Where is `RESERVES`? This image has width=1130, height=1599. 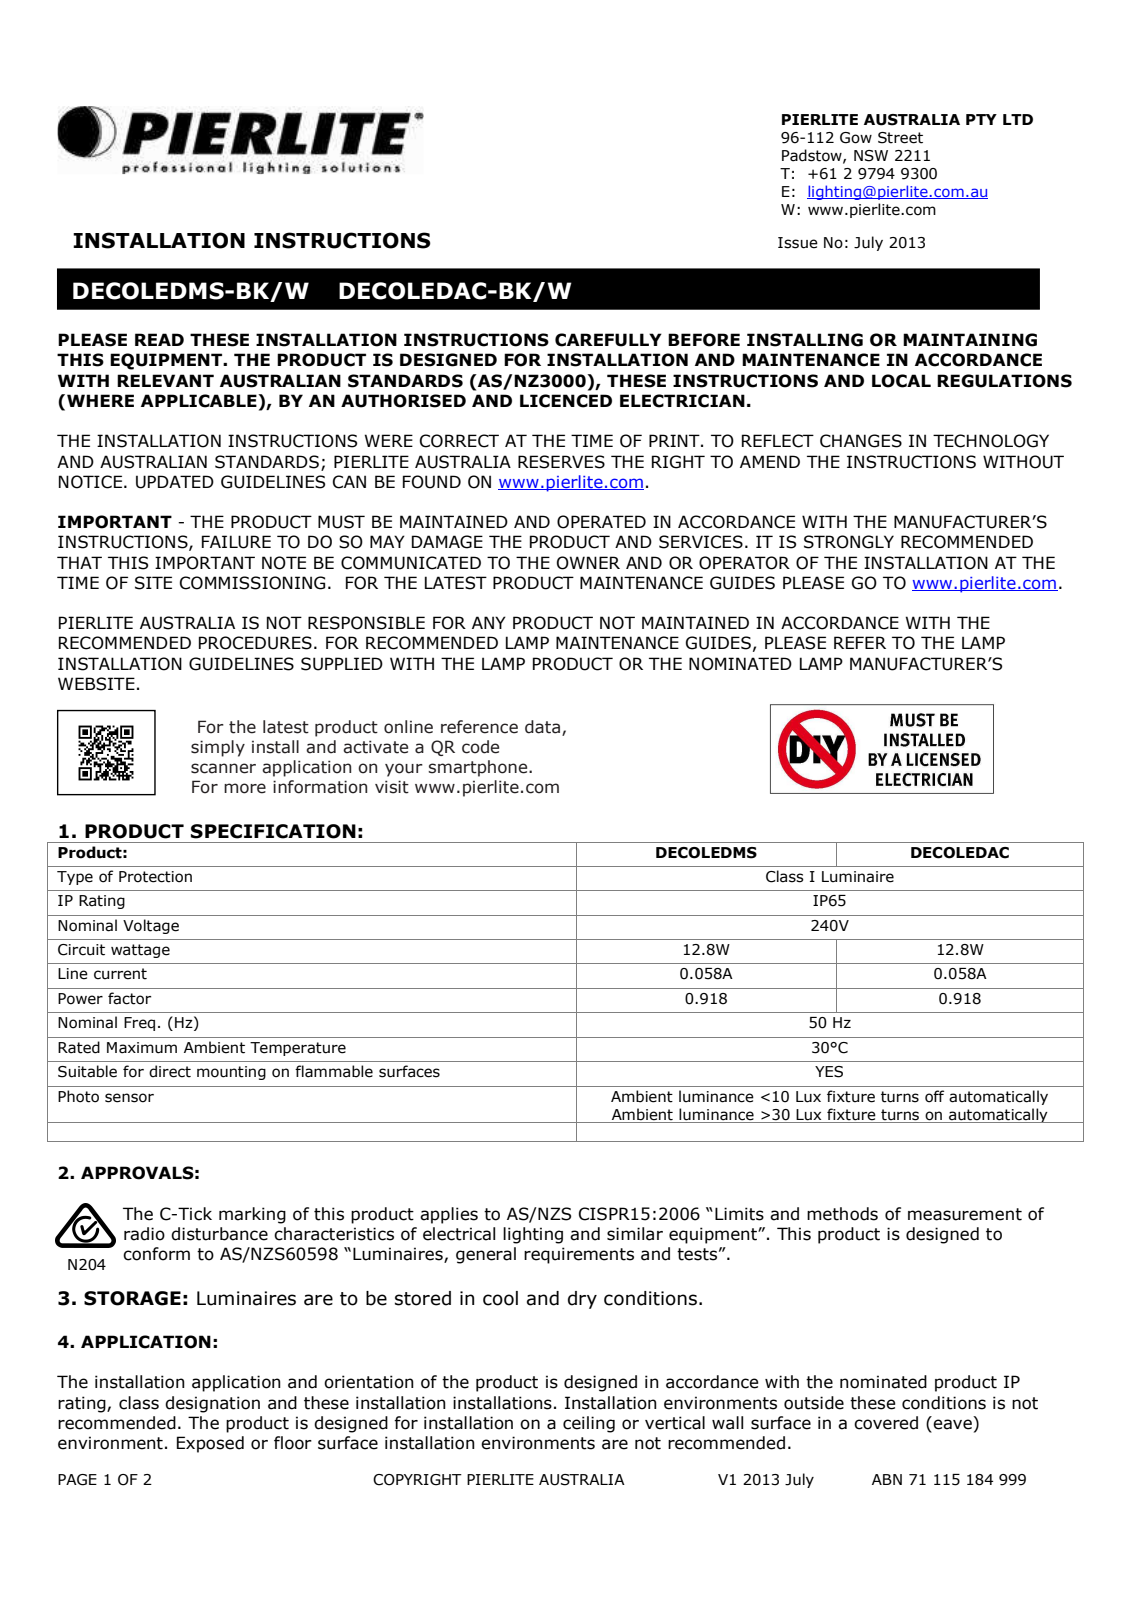 RESERVES is located at coordinates (561, 462).
